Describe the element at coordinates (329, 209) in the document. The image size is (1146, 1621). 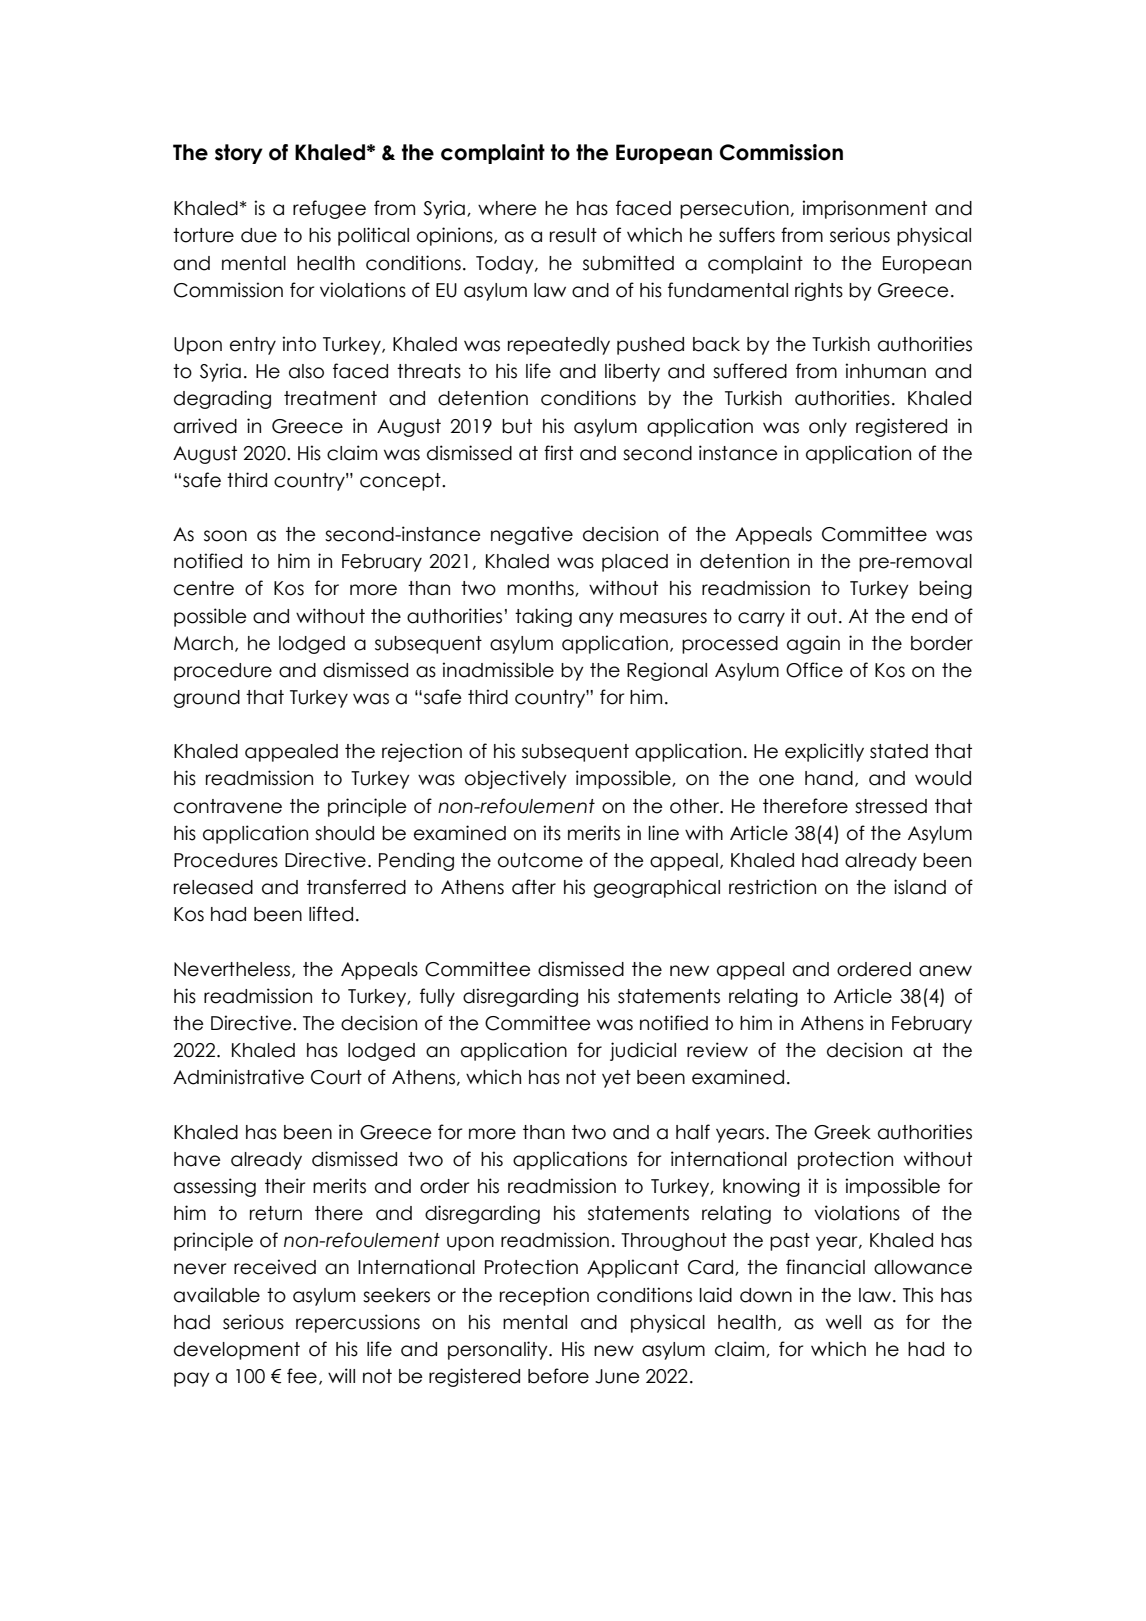
I see `refugee` at that location.
